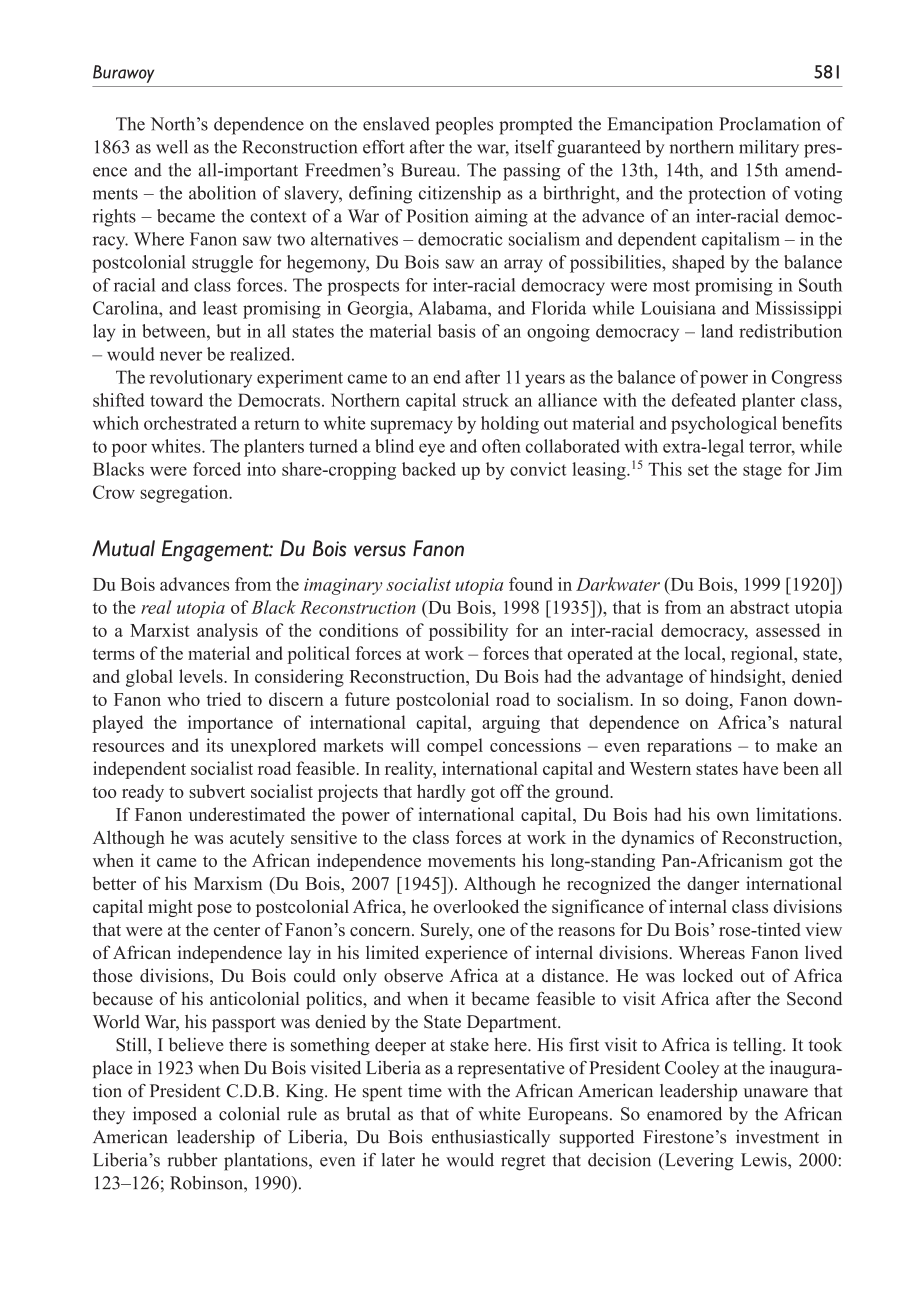 This screenshot has width=924, height=1316. What do you see at coordinates (172, 147) in the screenshot?
I see `well` at bounding box center [172, 147].
